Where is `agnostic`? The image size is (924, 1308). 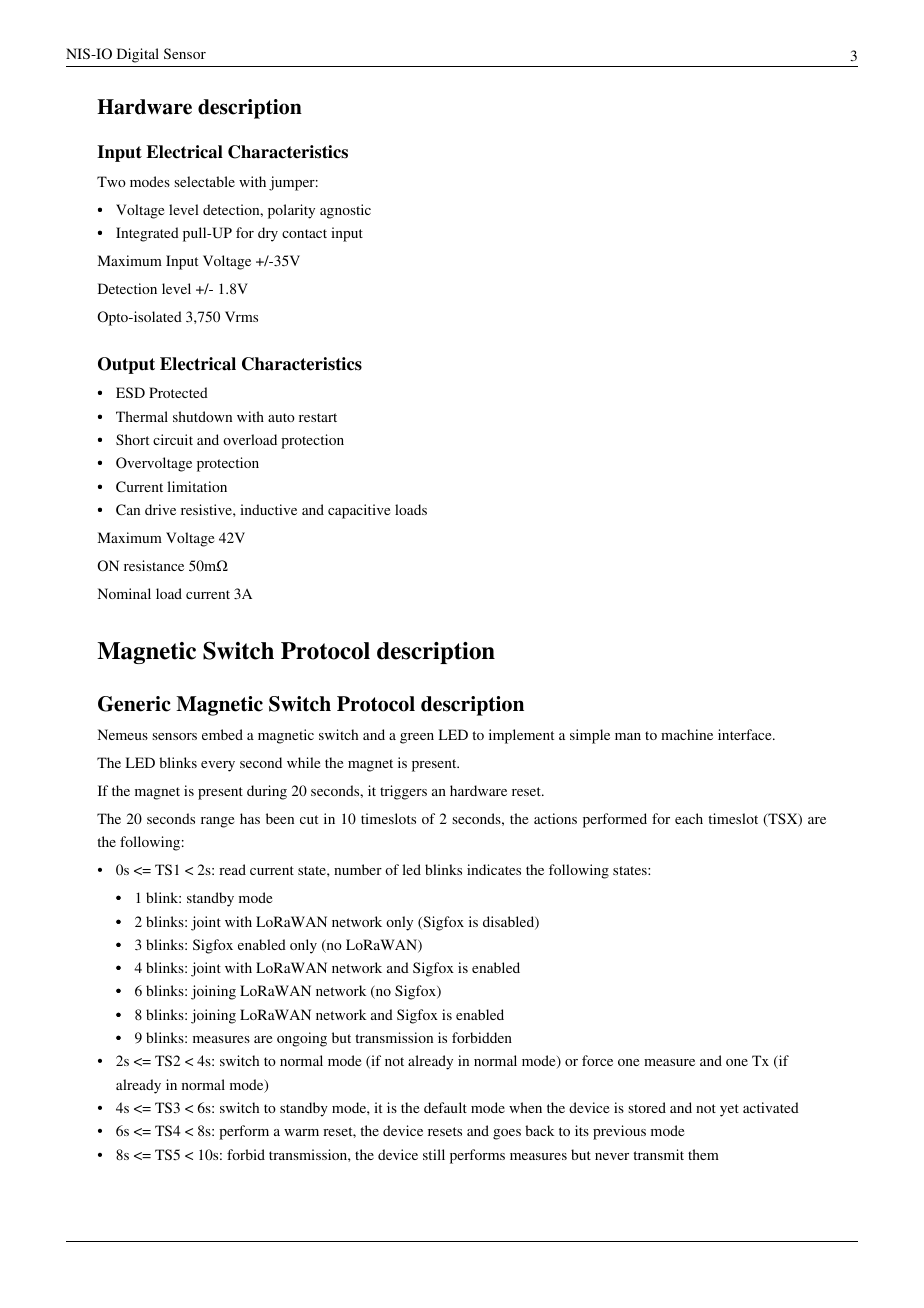
agnostic is located at coordinates (345, 211).
